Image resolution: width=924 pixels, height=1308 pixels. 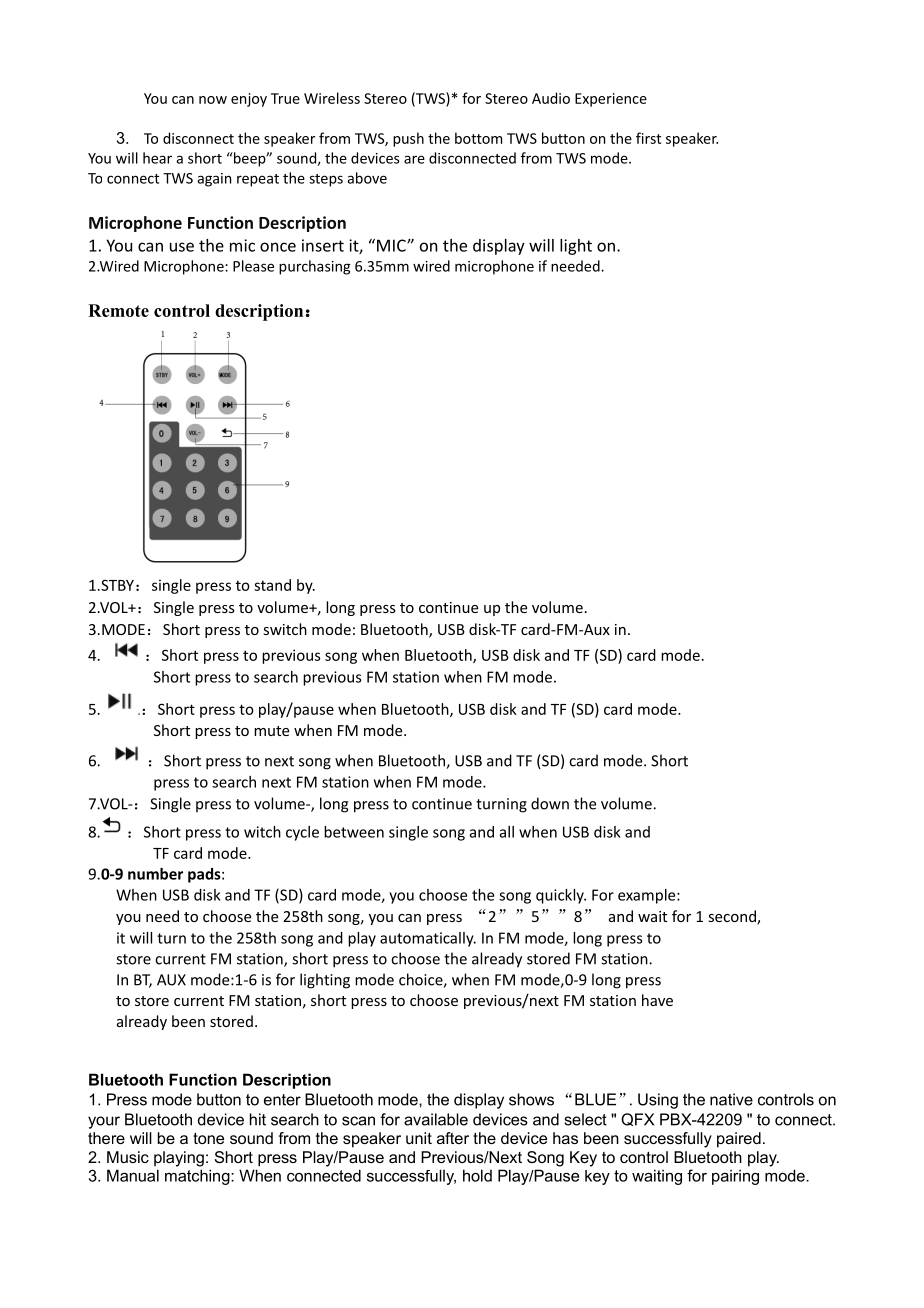 What do you see at coordinates (208, 1138) in the document?
I see `tone` at bounding box center [208, 1138].
